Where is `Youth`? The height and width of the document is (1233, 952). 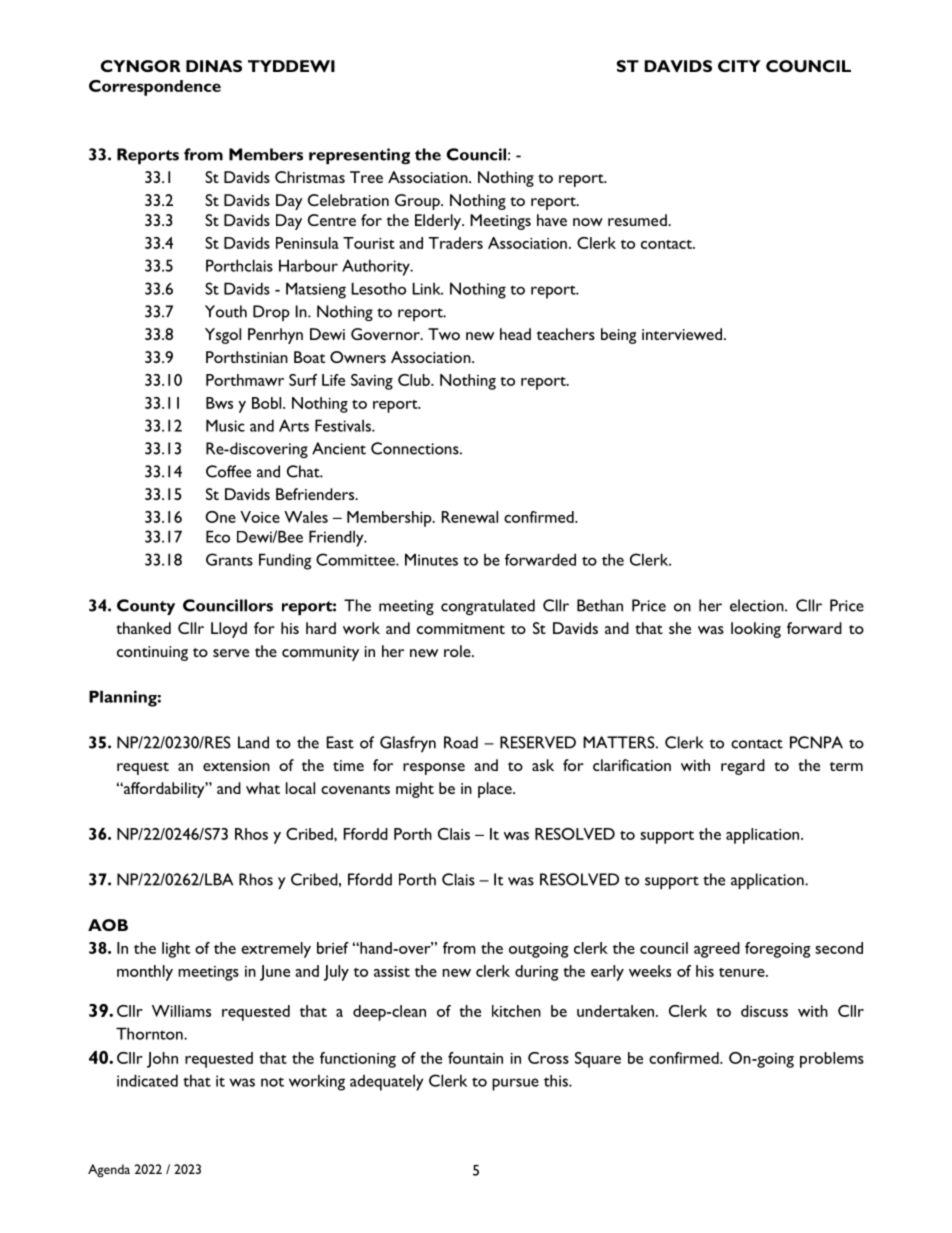
Youth is located at coordinates (226, 311).
